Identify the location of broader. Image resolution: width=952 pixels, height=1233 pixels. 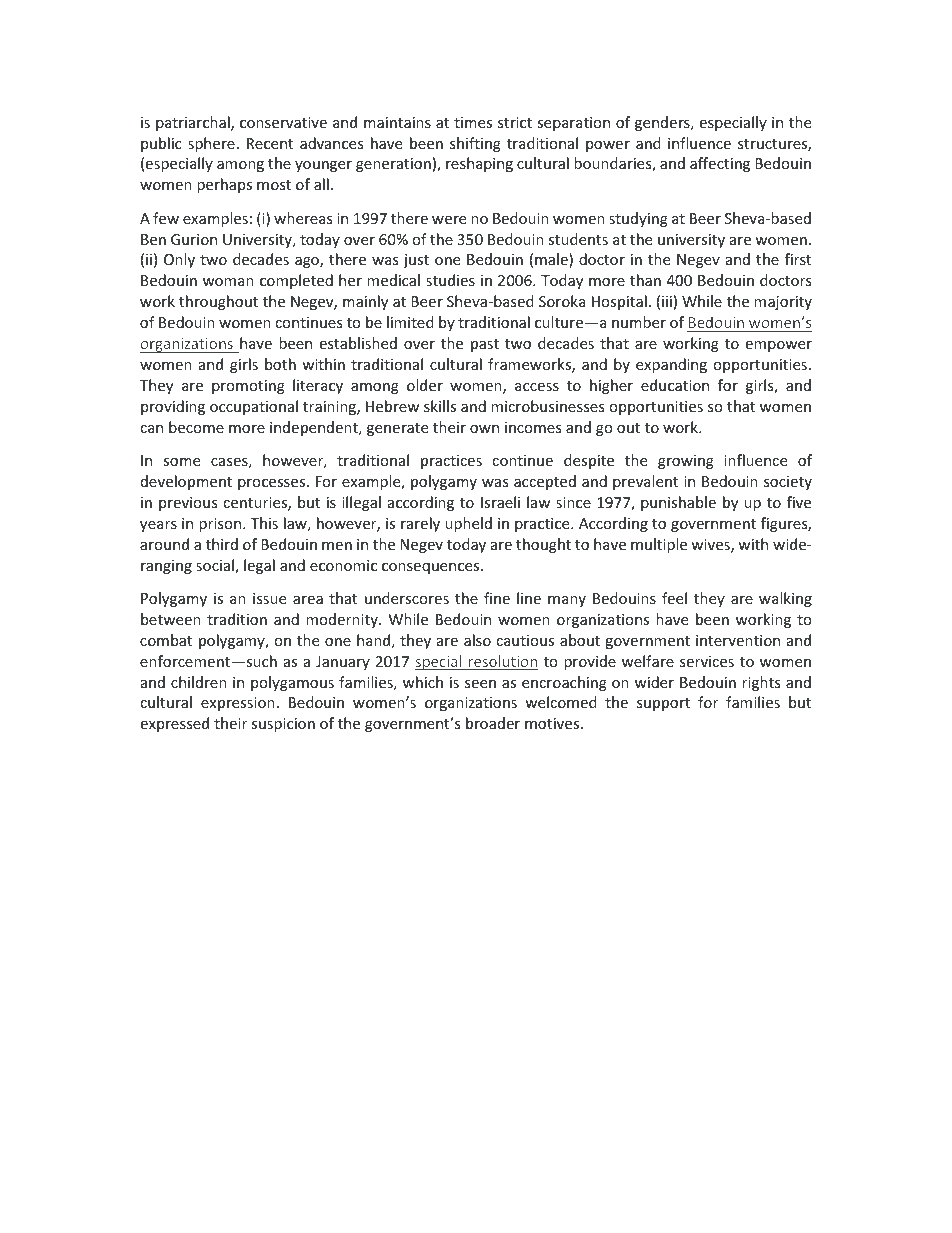
(493, 723).
